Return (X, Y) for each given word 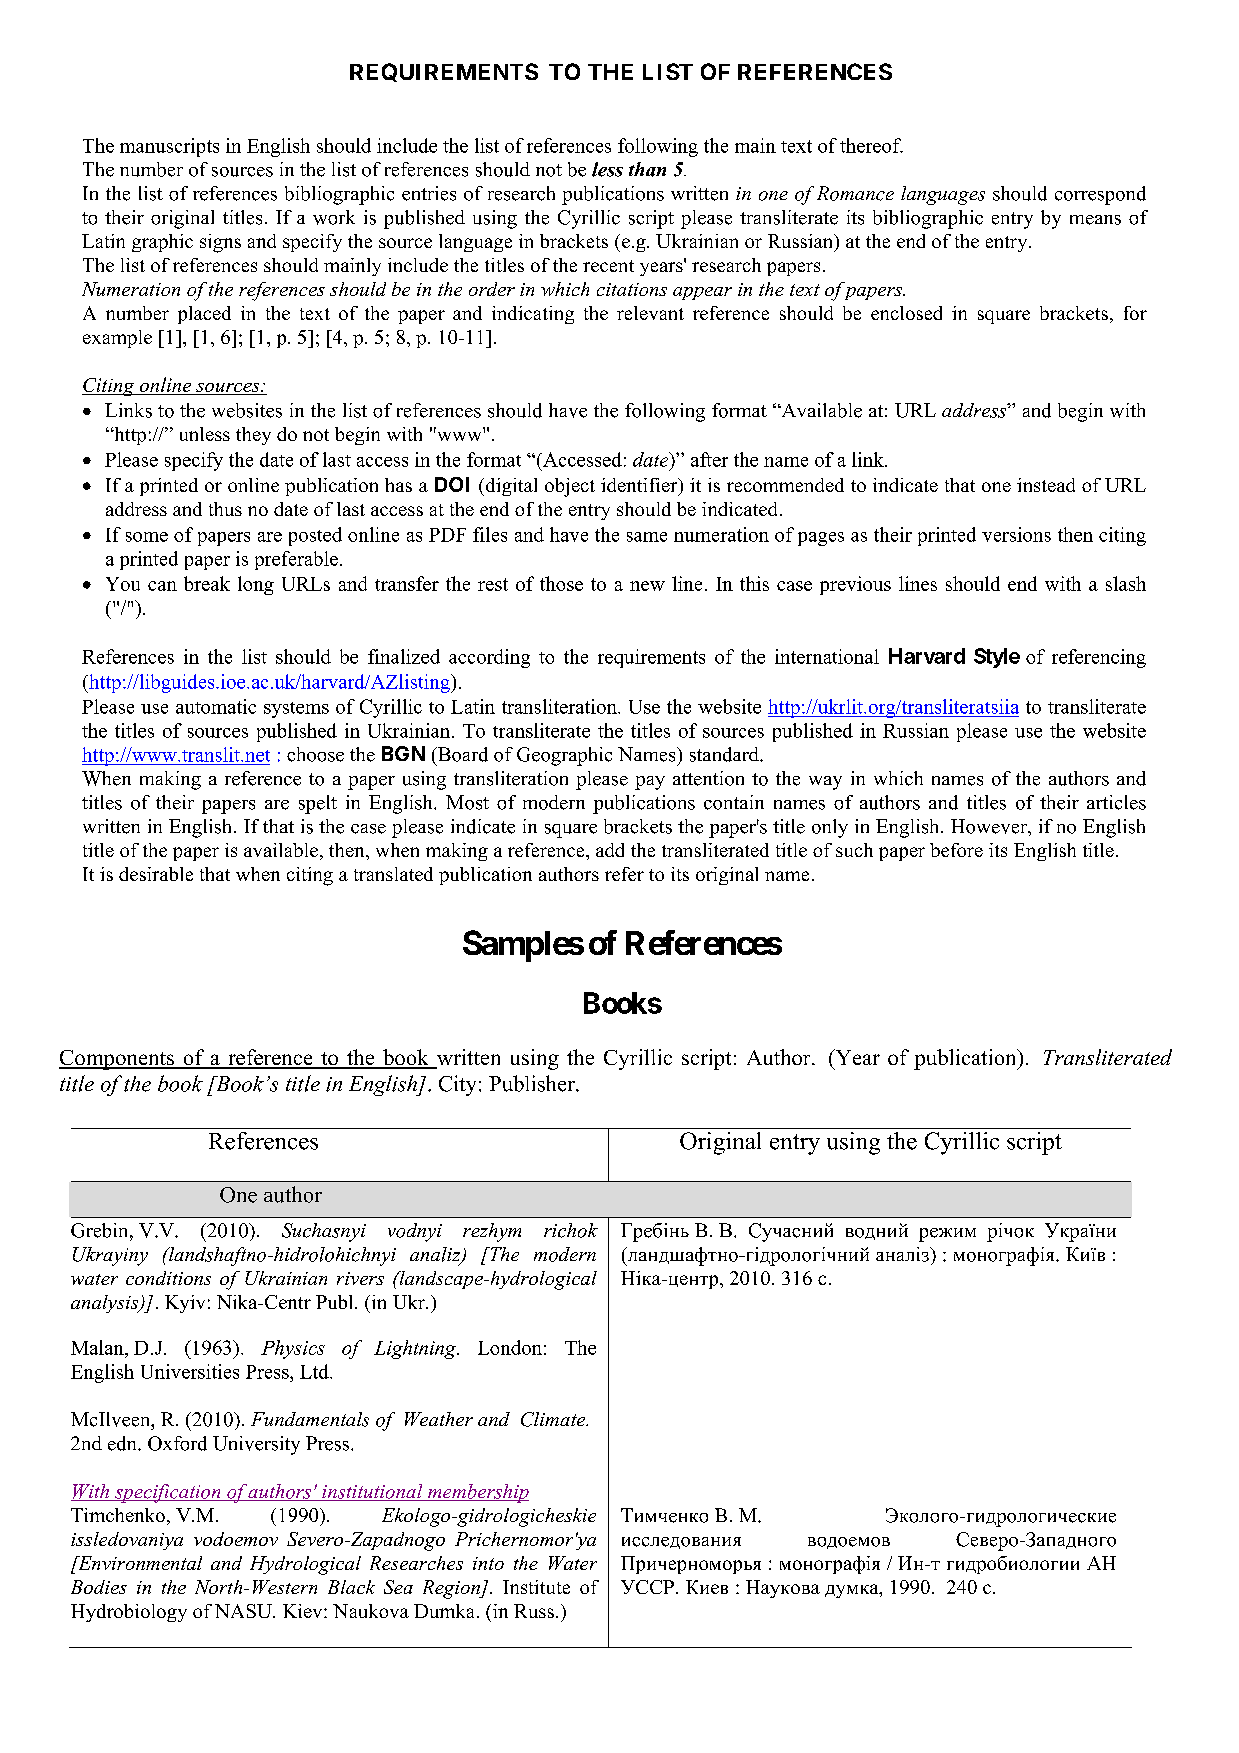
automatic (216, 706)
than (647, 169)
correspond (1100, 195)
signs (220, 243)
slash (1126, 583)
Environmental (139, 1563)
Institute (536, 1587)
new (647, 586)
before (956, 850)
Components (117, 1060)
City (457, 1085)
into (488, 1563)
